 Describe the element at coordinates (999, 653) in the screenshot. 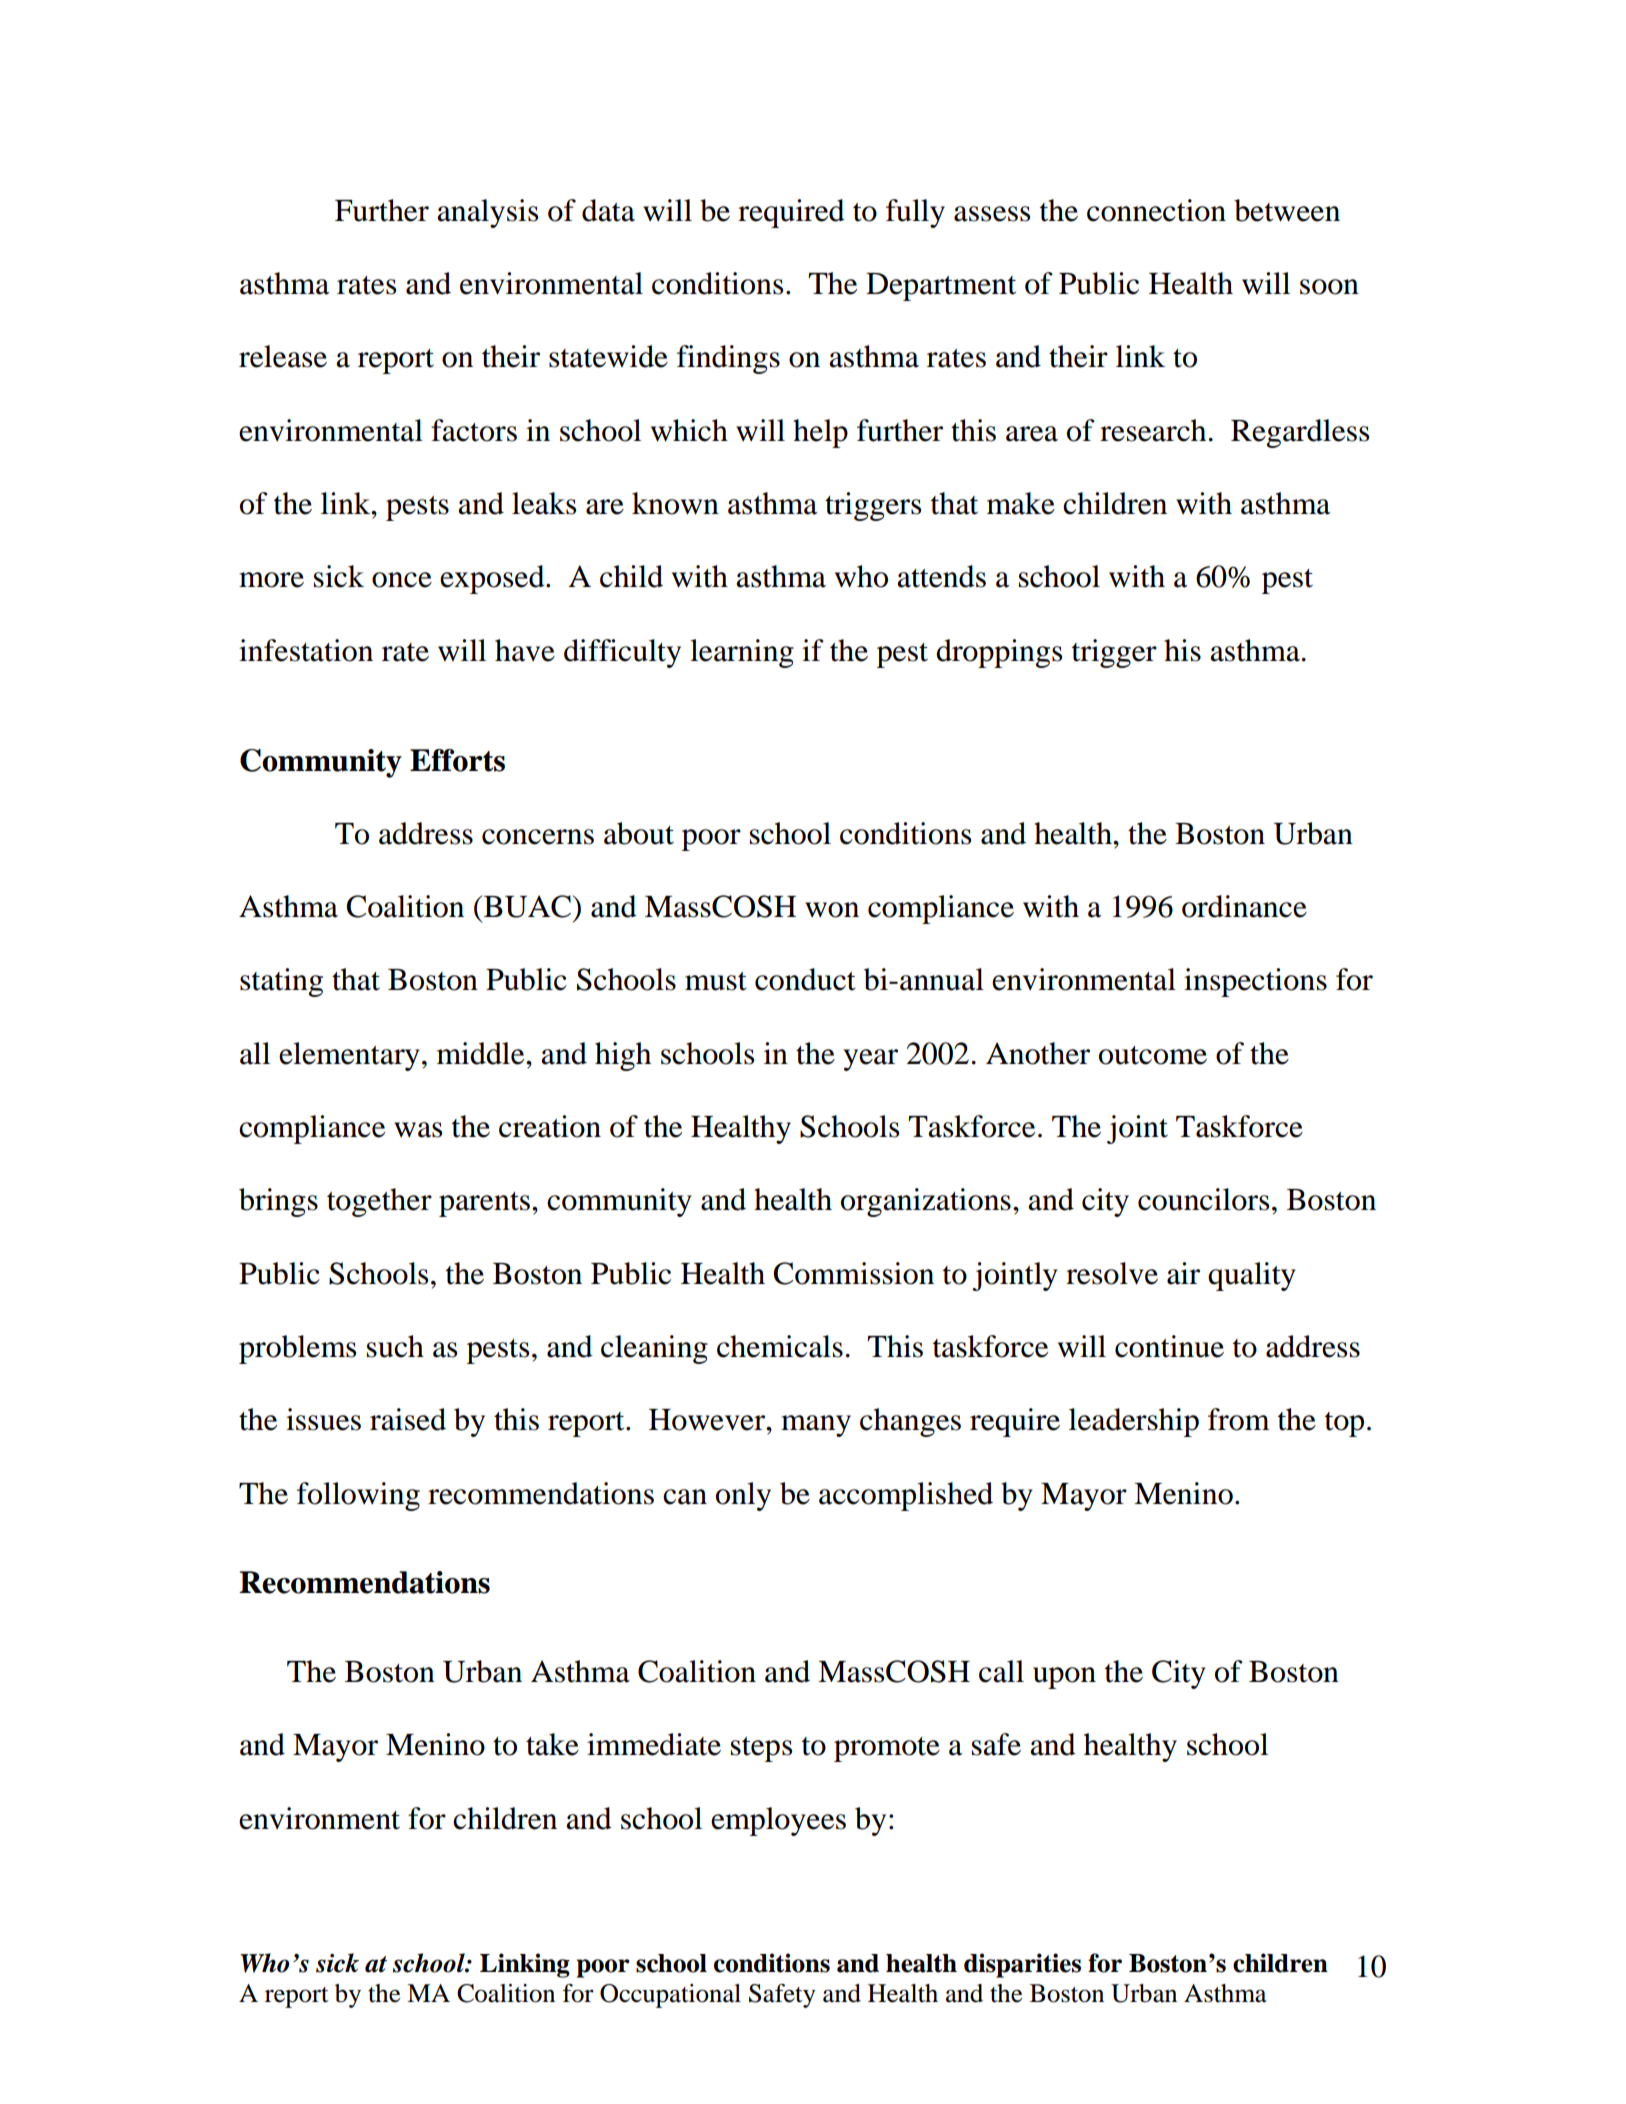

I see `droppings` at that location.
